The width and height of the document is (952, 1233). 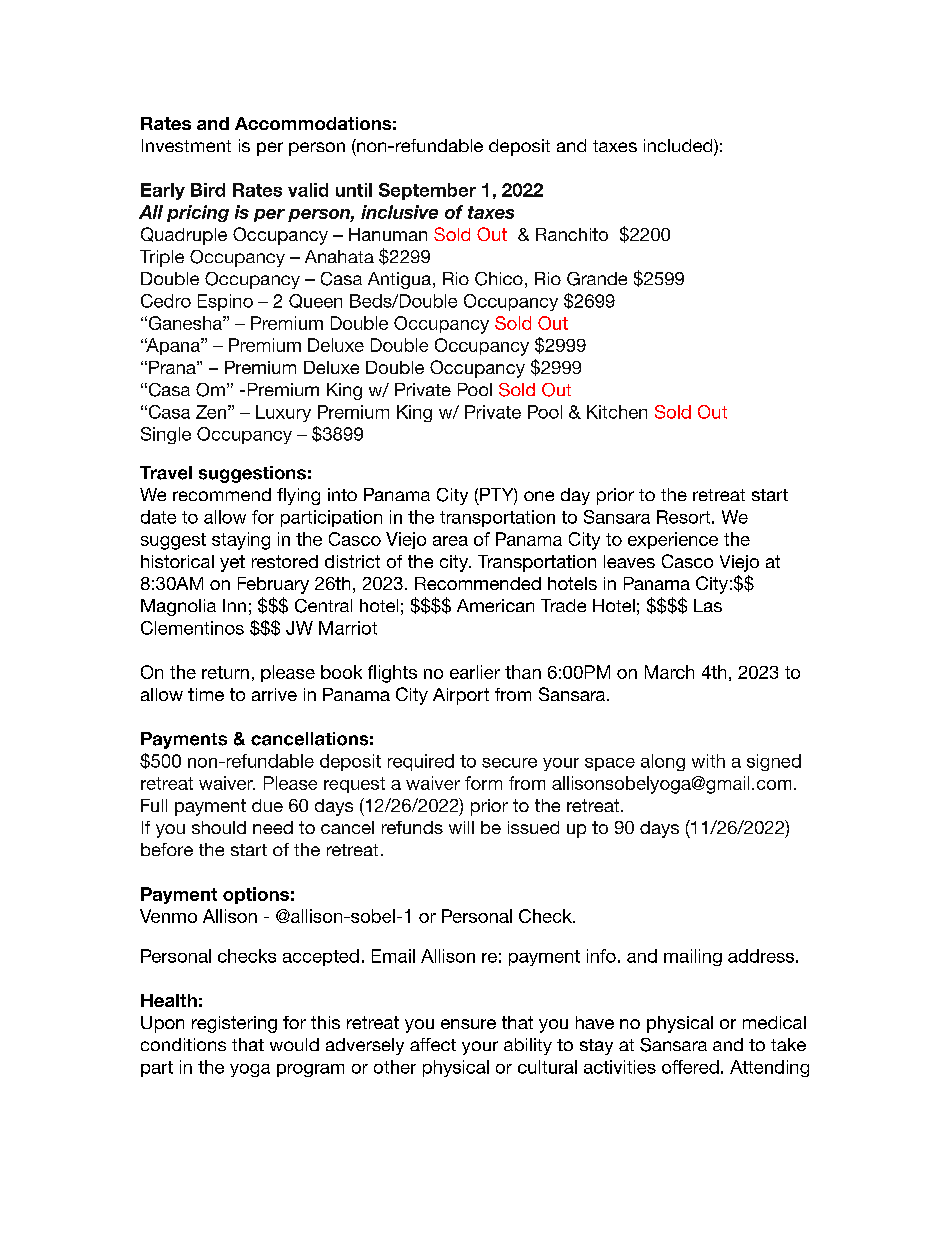 What do you see at coordinates (234, 605) in the document?
I see `Inn` at bounding box center [234, 605].
